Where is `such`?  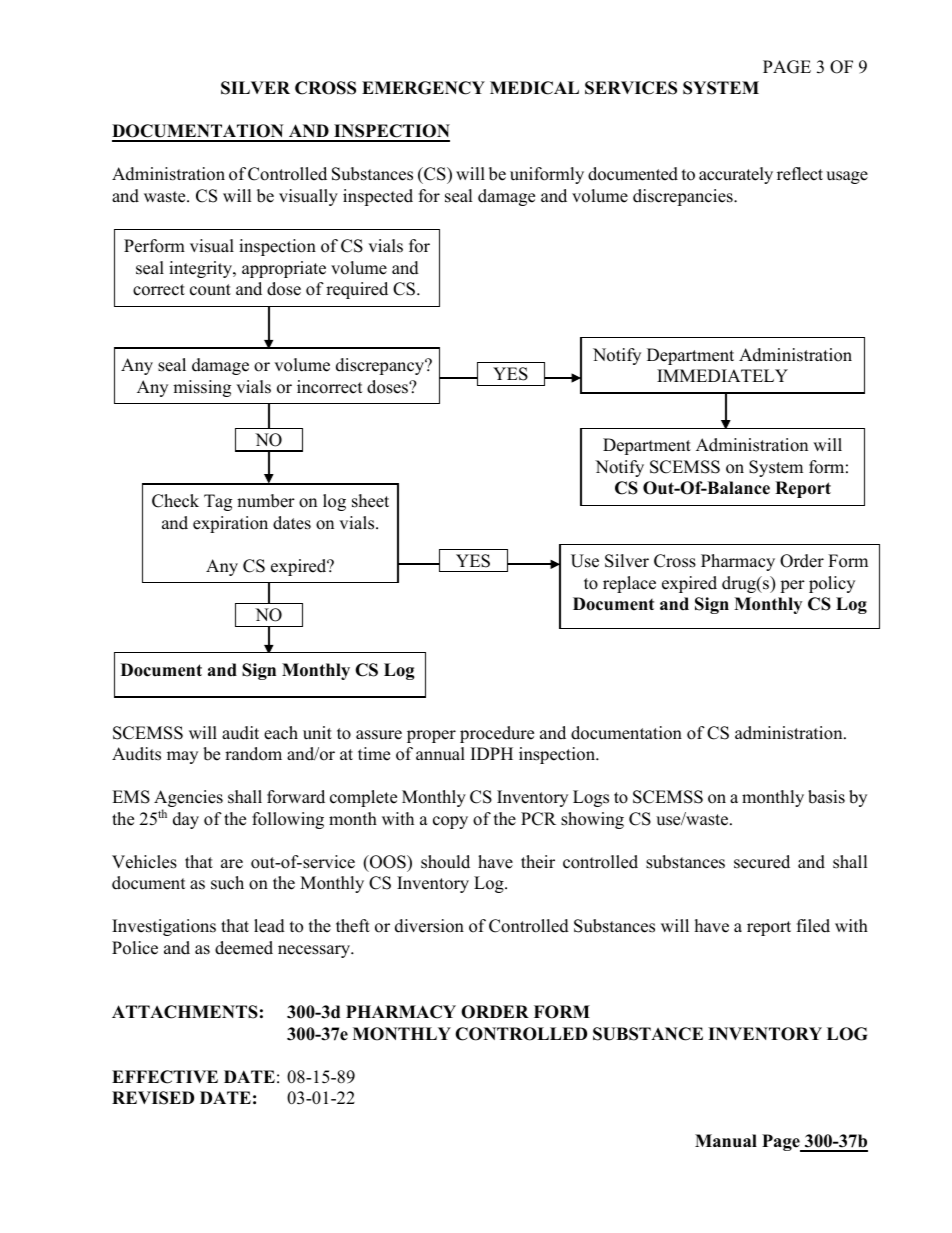 such is located at coordinates (227, 883).
